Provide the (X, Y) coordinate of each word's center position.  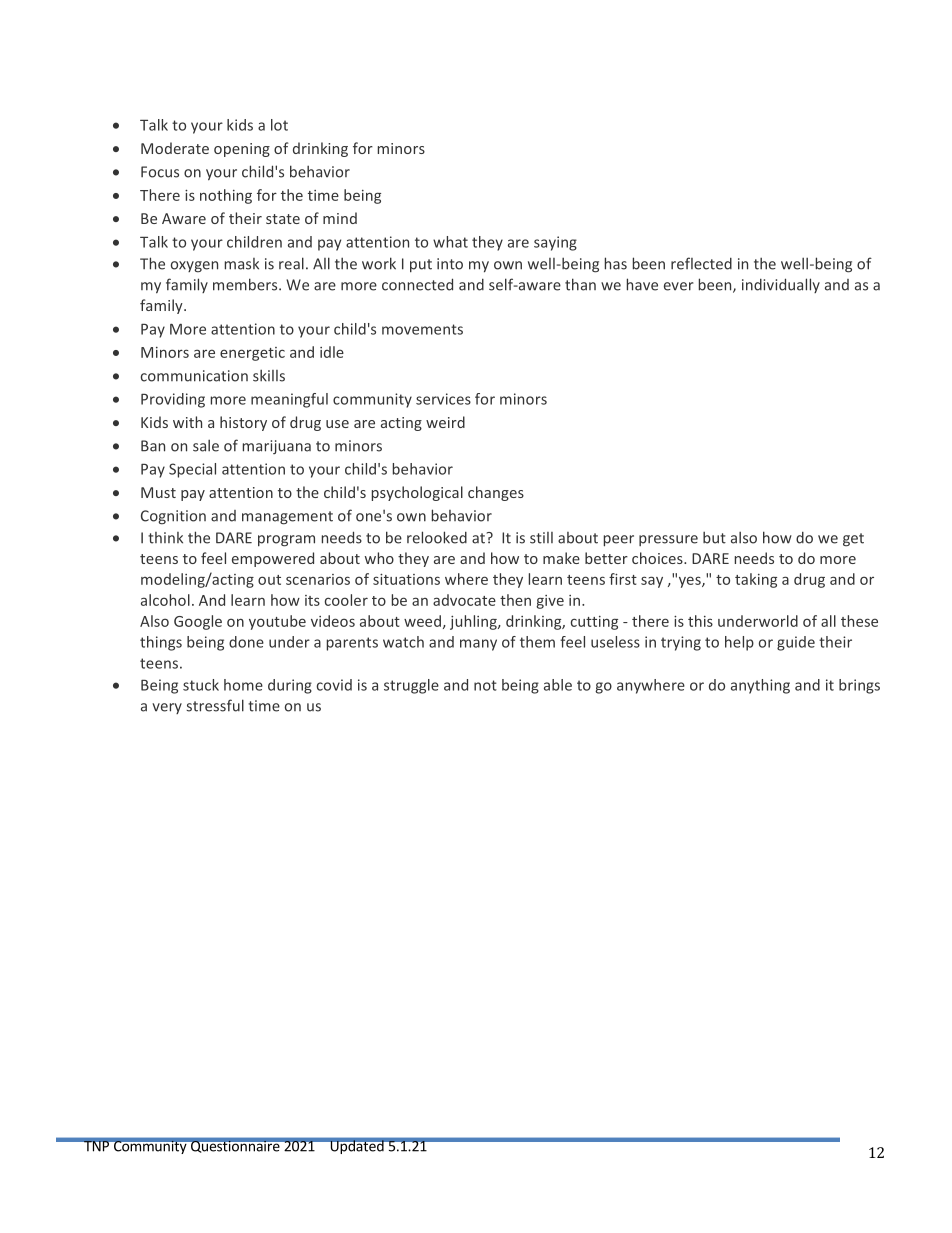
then (515, 600)
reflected (701, 263)
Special (192, 470)
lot (279, 125)
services (443, 399)
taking (756, 580)
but (714, 537)
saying (555, 243)
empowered (273, 559)
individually (781, 285)
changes (496, 493)
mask (242, 264)
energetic (252, 354)
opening (242, 150)
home (243, 685)
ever (679, 286)
